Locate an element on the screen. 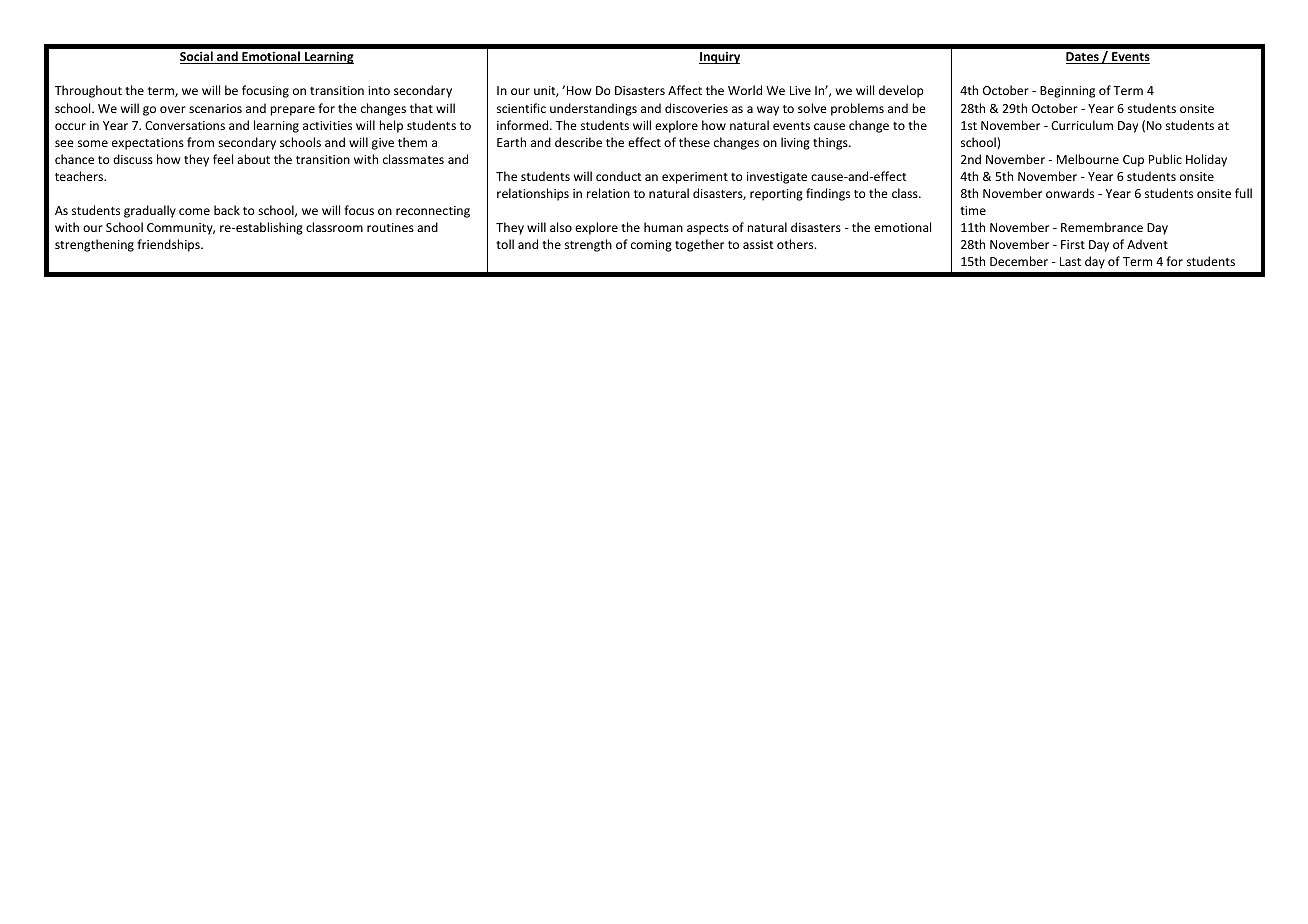 This screenshot has width=1308, height=924. Last is located at coordinates (1070, 261).
